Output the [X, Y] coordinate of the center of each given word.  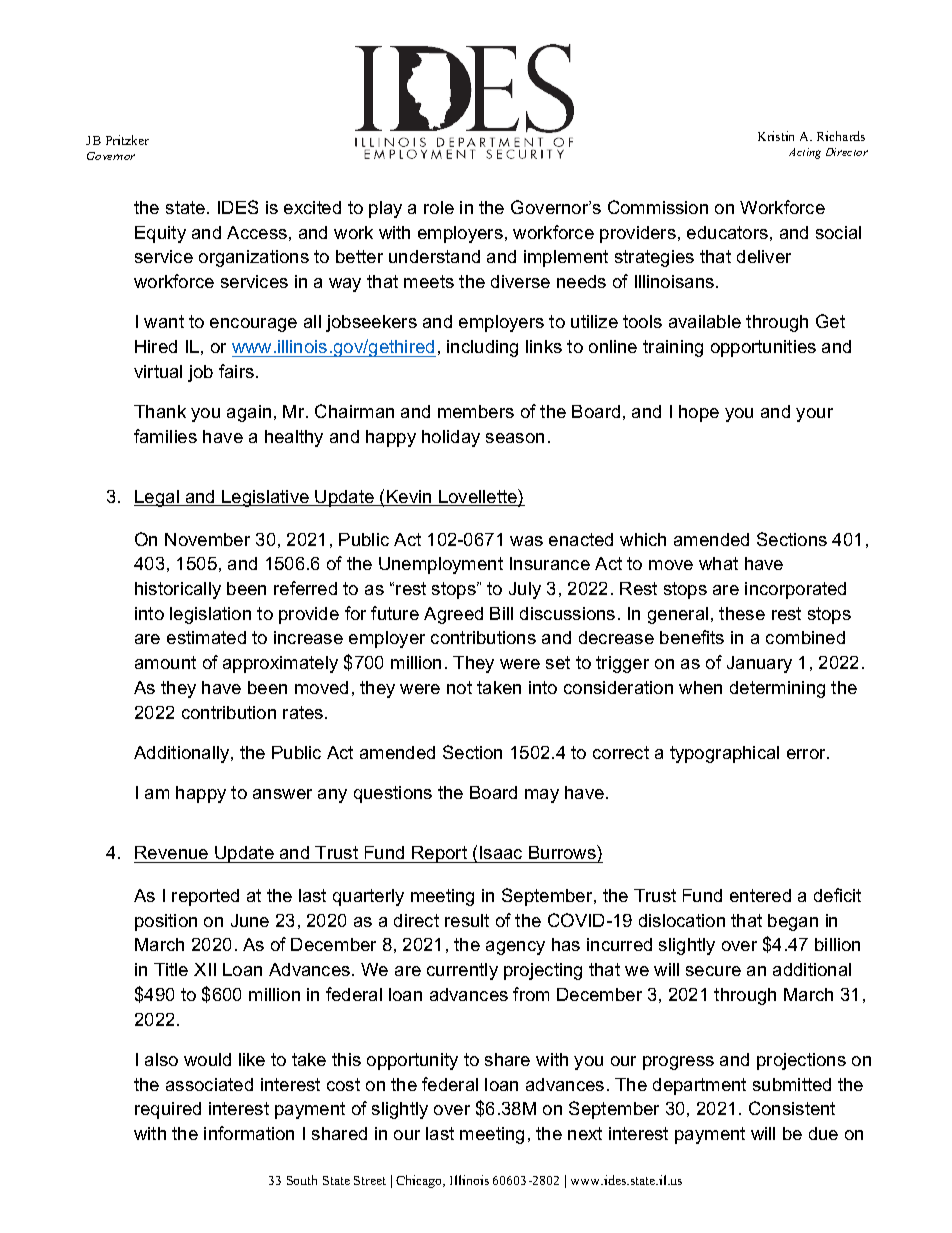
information [249, 1133]
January [759, 664]
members [476, 411]
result [467, 920]
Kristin [776, 136]
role [439, 207]
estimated [206, 637]
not [459, 687]
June [250, 920]
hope [699, 413]
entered [760, 895]
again [249, 413]
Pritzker [127, 140]
